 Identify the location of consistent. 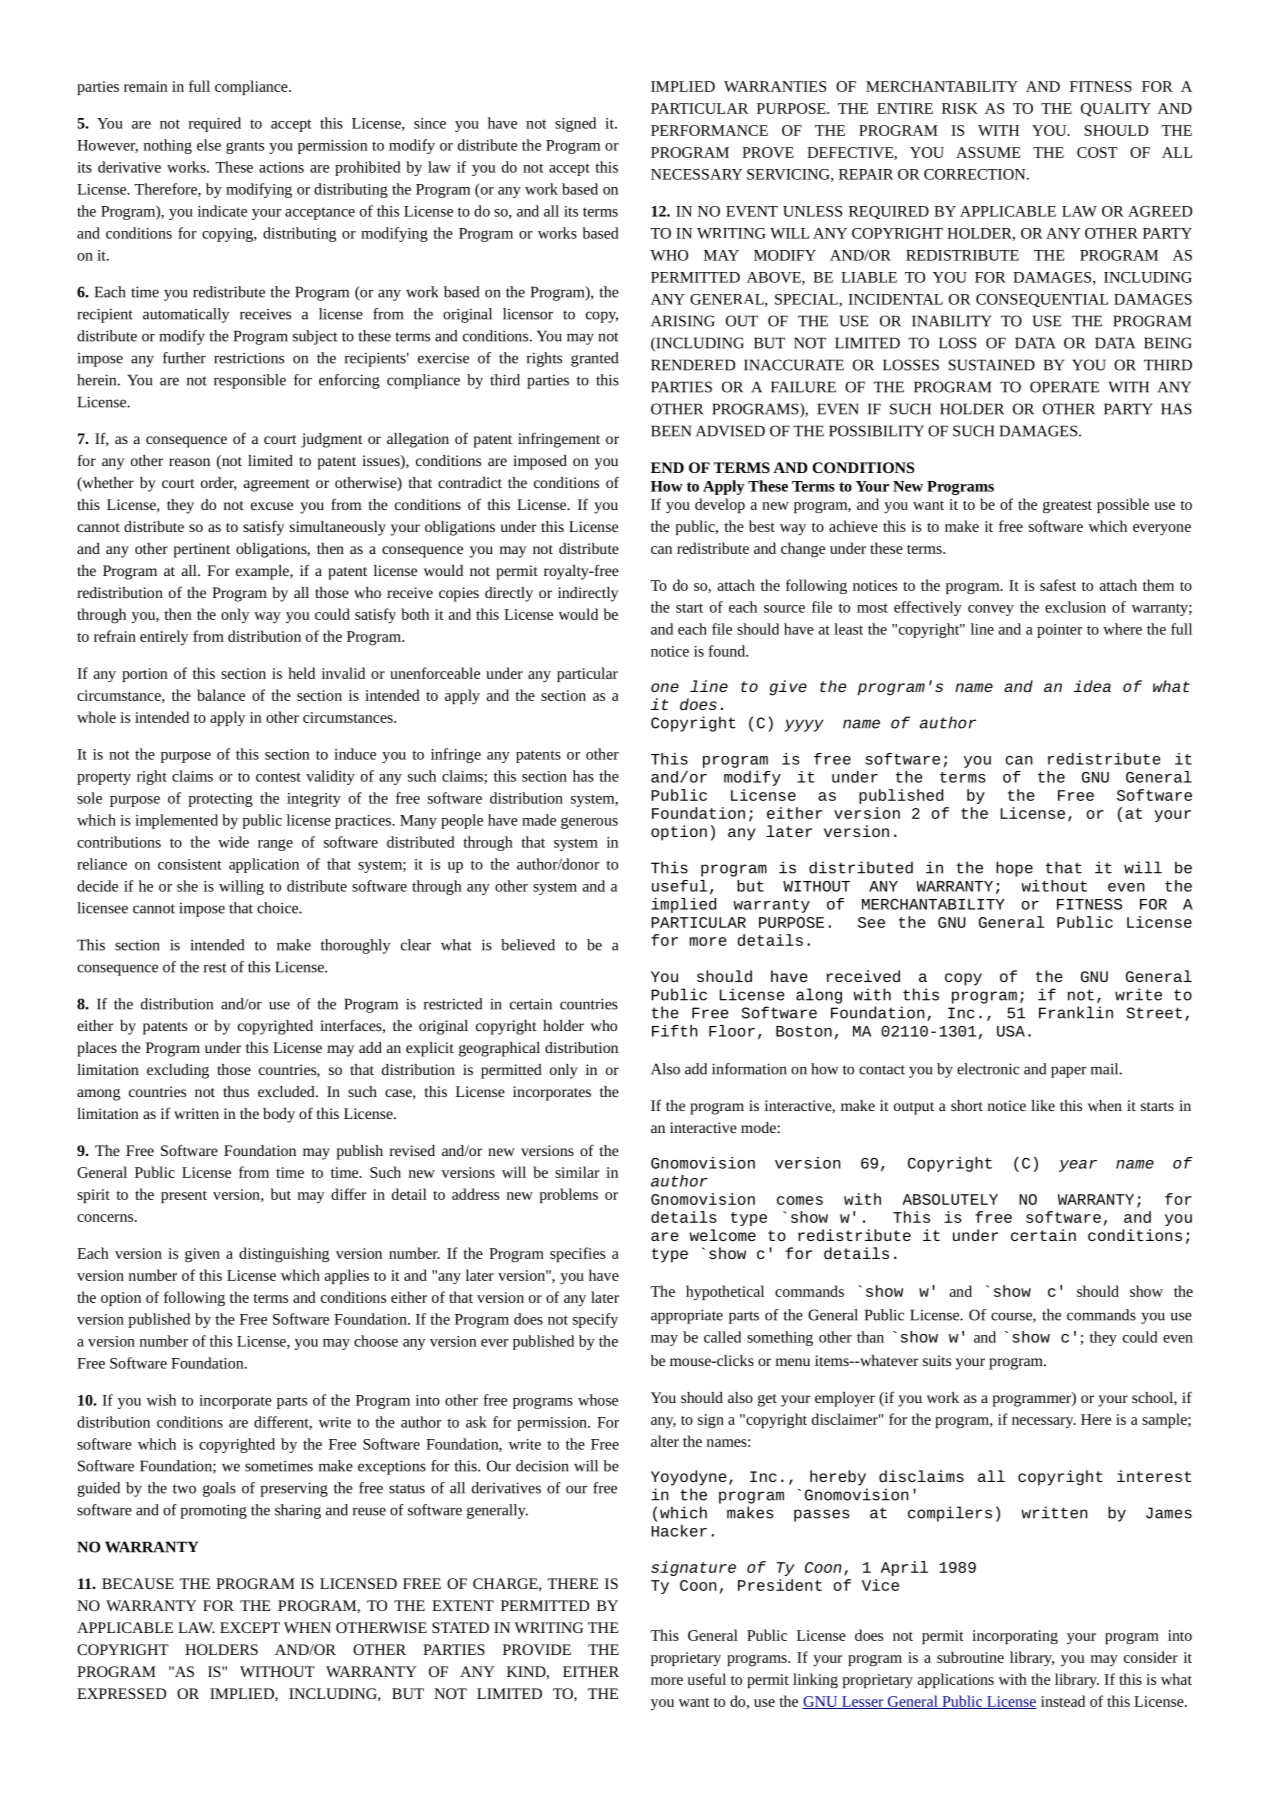
(189, 864).
